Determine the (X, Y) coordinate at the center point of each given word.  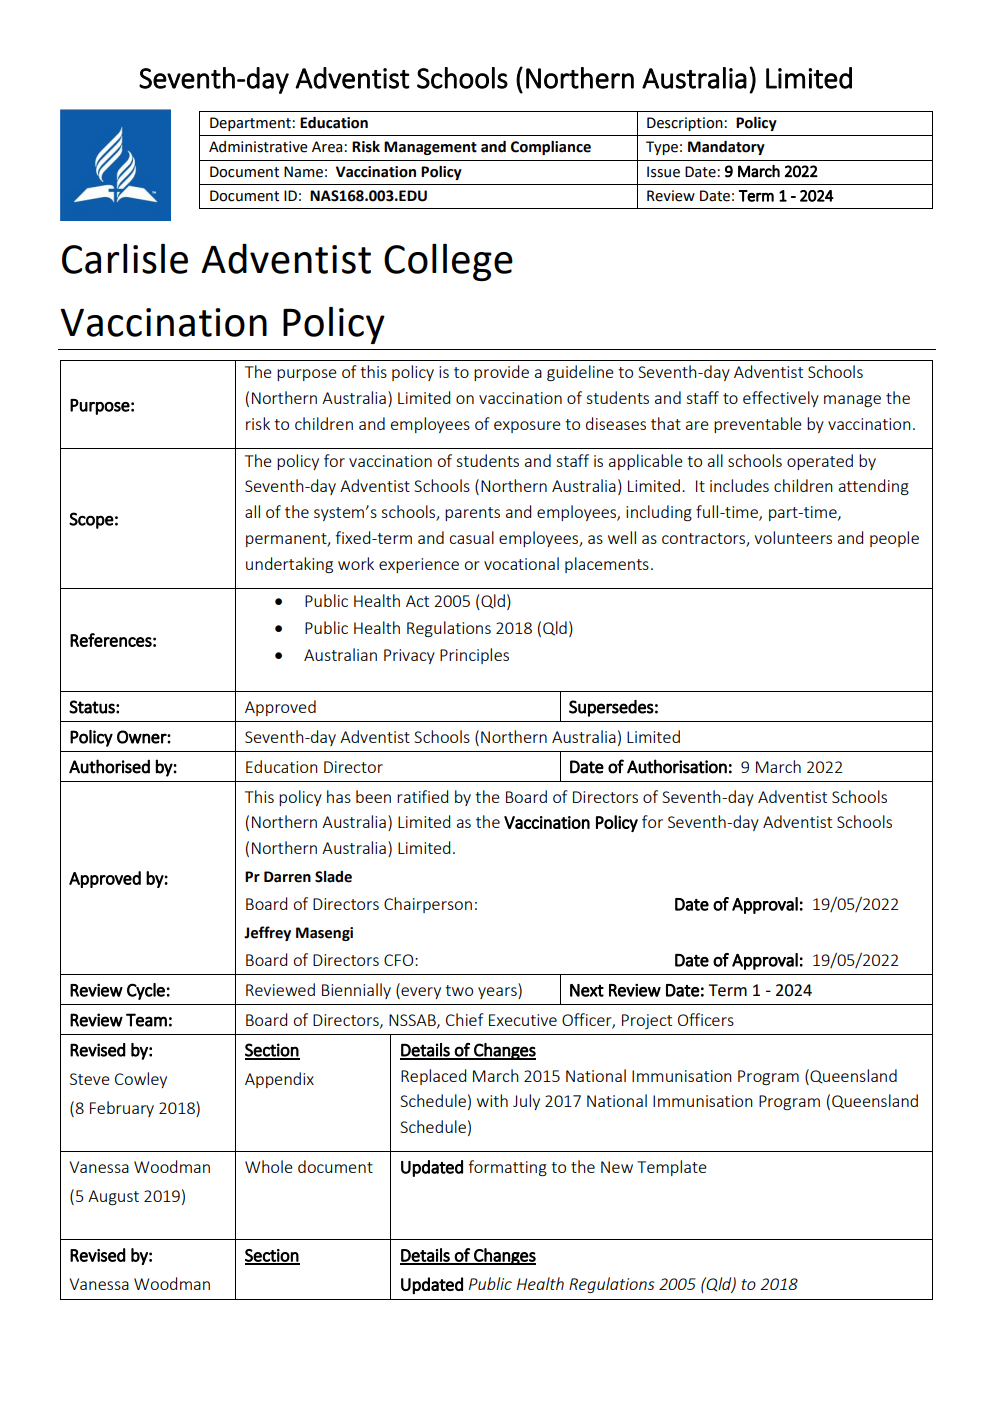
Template (672, 1168)
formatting (507, 1168)
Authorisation (677, 766)
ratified (422, 796)
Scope (91, 520)
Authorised (109, 766)
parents (472, 514)
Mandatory (726, 148)
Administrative (258, 147)
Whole (269, 1166)
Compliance (551, 148)
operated (820, 462)
